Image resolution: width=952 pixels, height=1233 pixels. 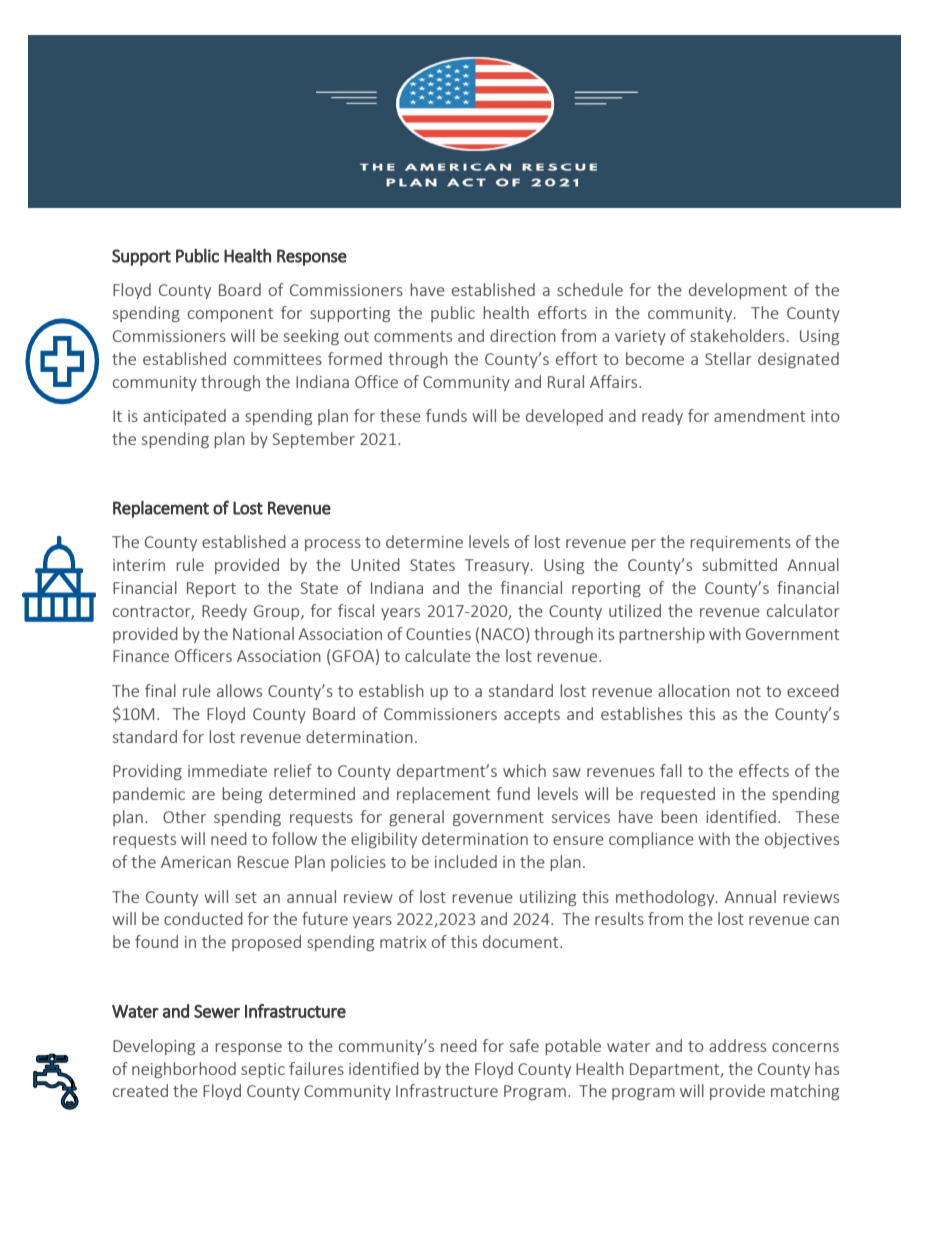 What do you see at coordinates (524, 1045) in the screenshot?
I see `safe` at bounding box center [524, 1045].
